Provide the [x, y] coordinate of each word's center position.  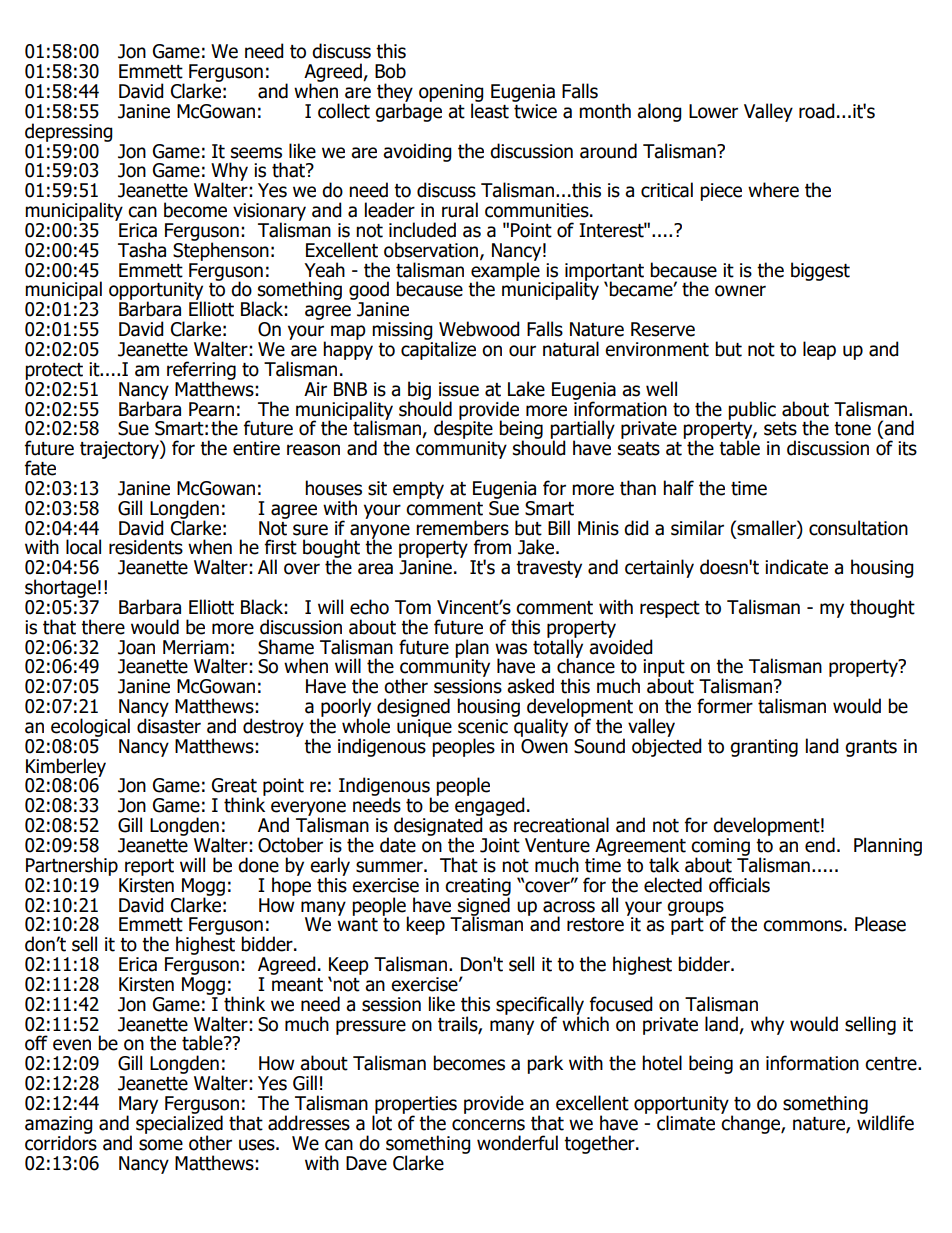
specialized [179, 1124]
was [511, 649]
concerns [488, 1125]
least [490, 110]
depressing [69, 132]
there [103, 627]
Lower [713, 111]
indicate [796, 567]
